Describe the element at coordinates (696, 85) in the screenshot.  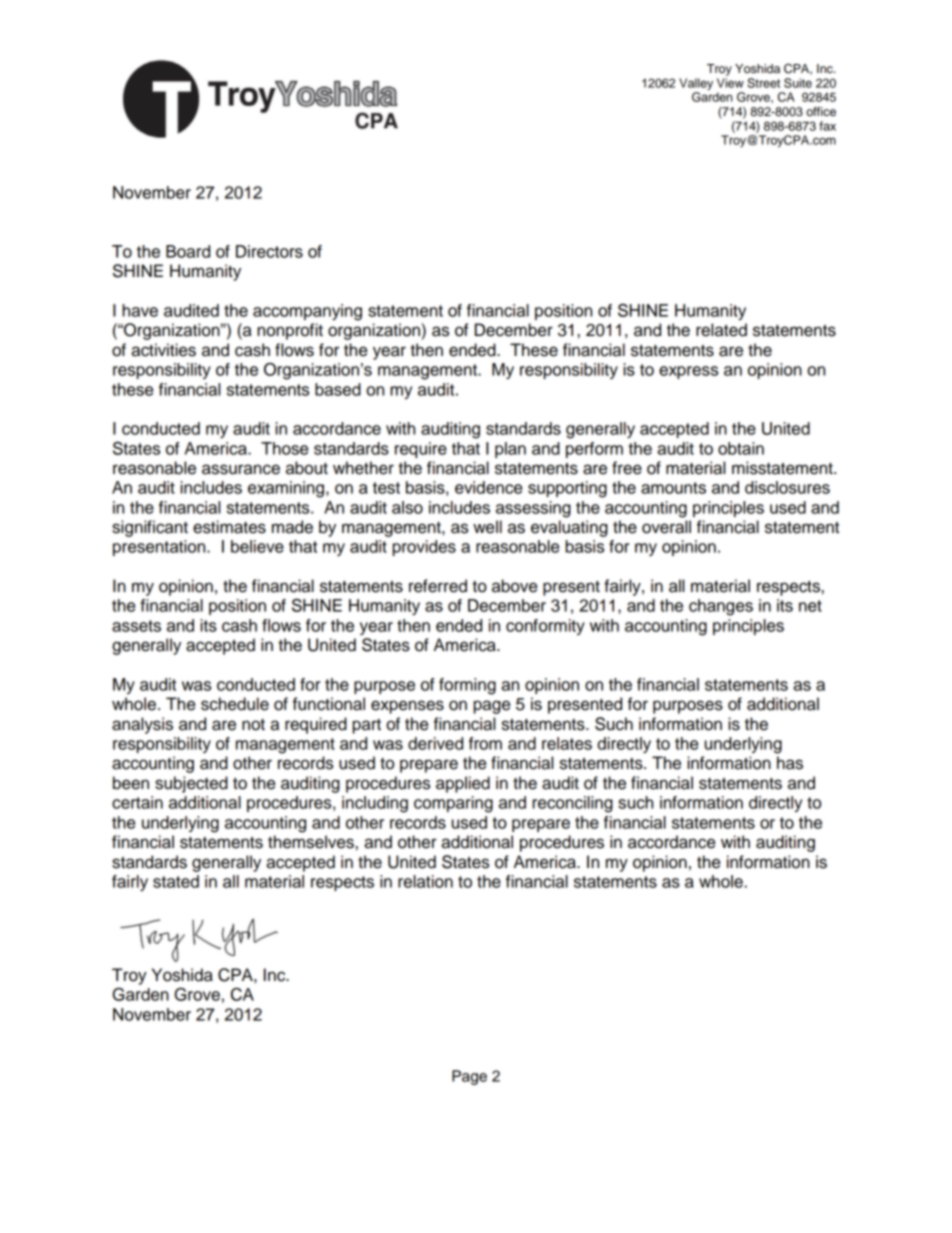
I see `Valley` at that location.
